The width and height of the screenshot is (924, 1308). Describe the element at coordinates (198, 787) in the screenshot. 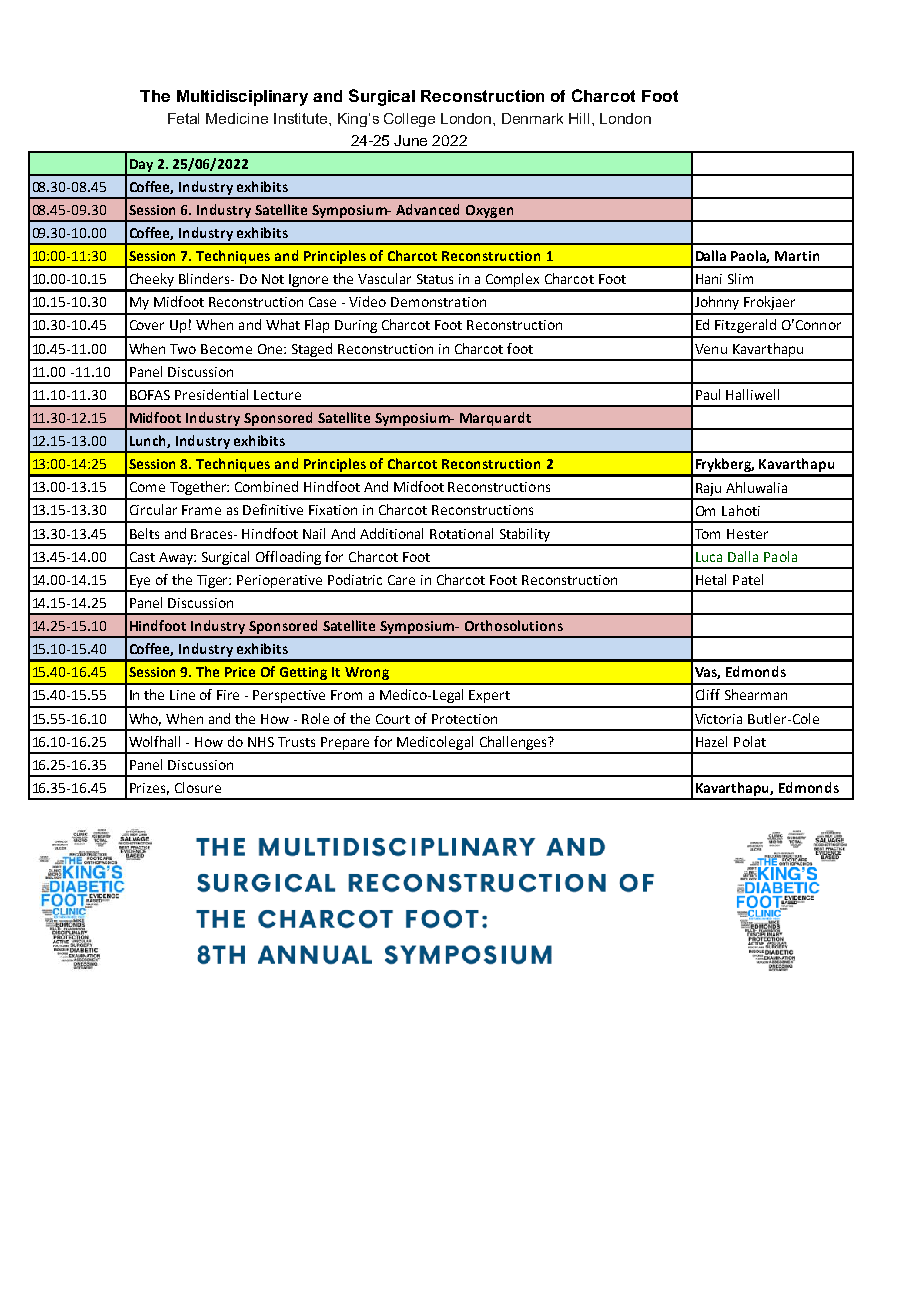

I see `Closure` at that location.
